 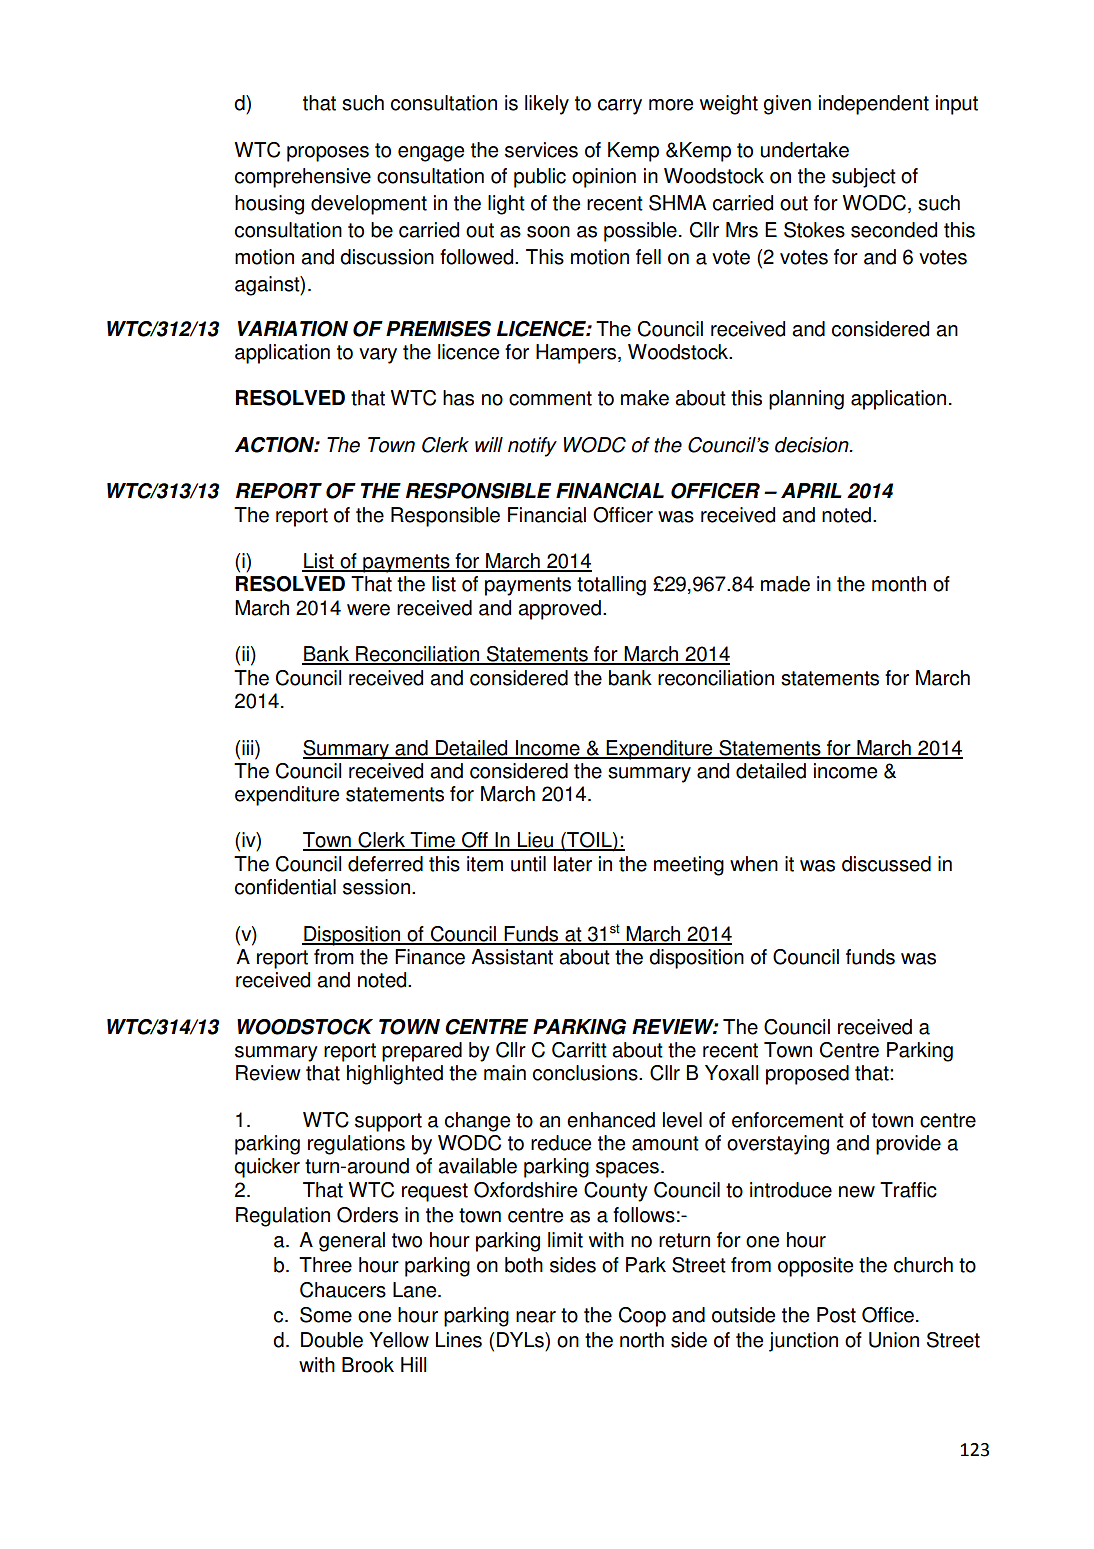 What do you see at coordinates (573, 864) in the document?
I see `later` at bounding box center [573, 864].
